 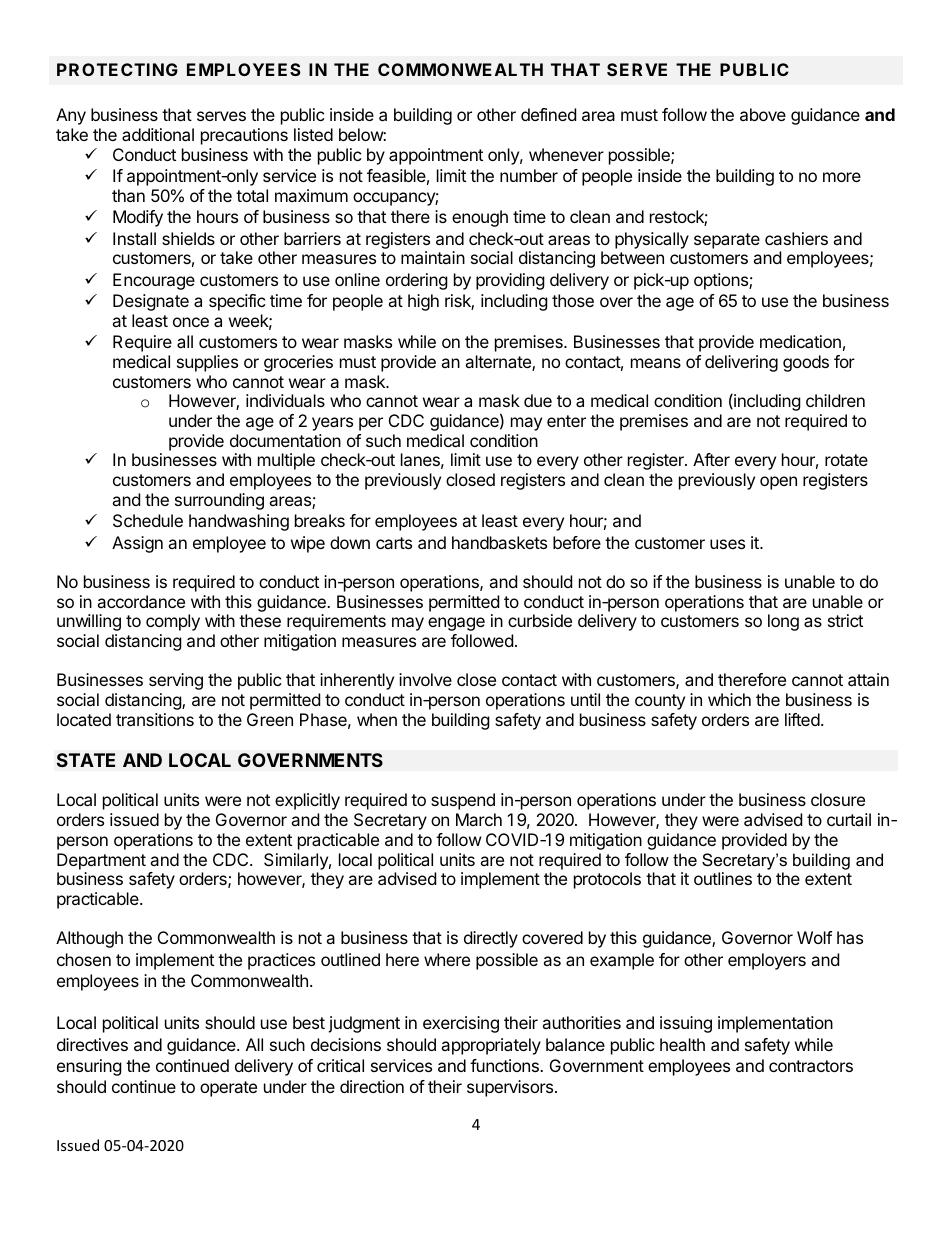 What do you see at coordinates (141, 601) in the screenshot?
I see `accordance` at bounding box center [141, 601].
